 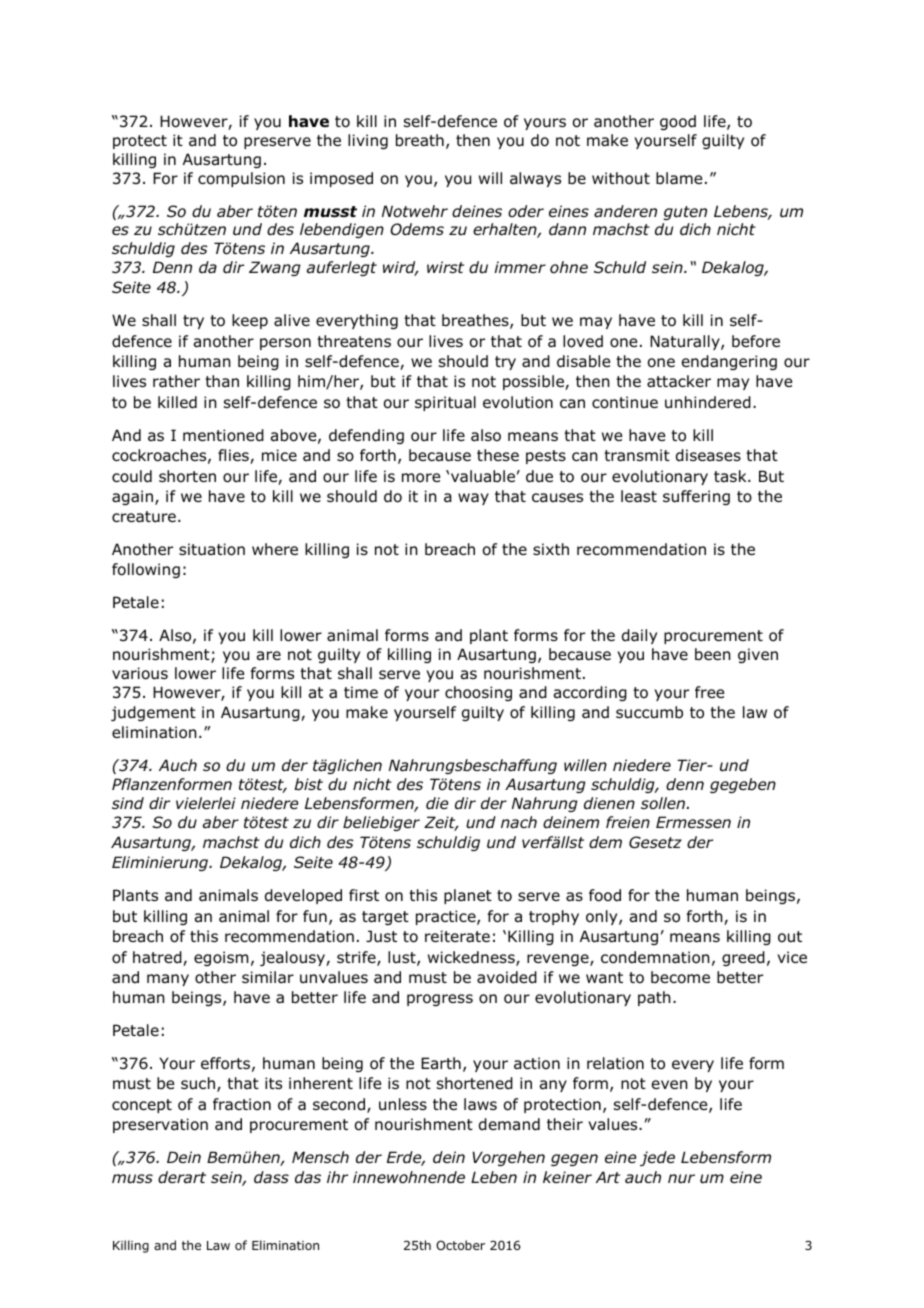 What do you see at coordinates (679, 178) in the page?
I see `blame` at bounding box center [679, 178].
